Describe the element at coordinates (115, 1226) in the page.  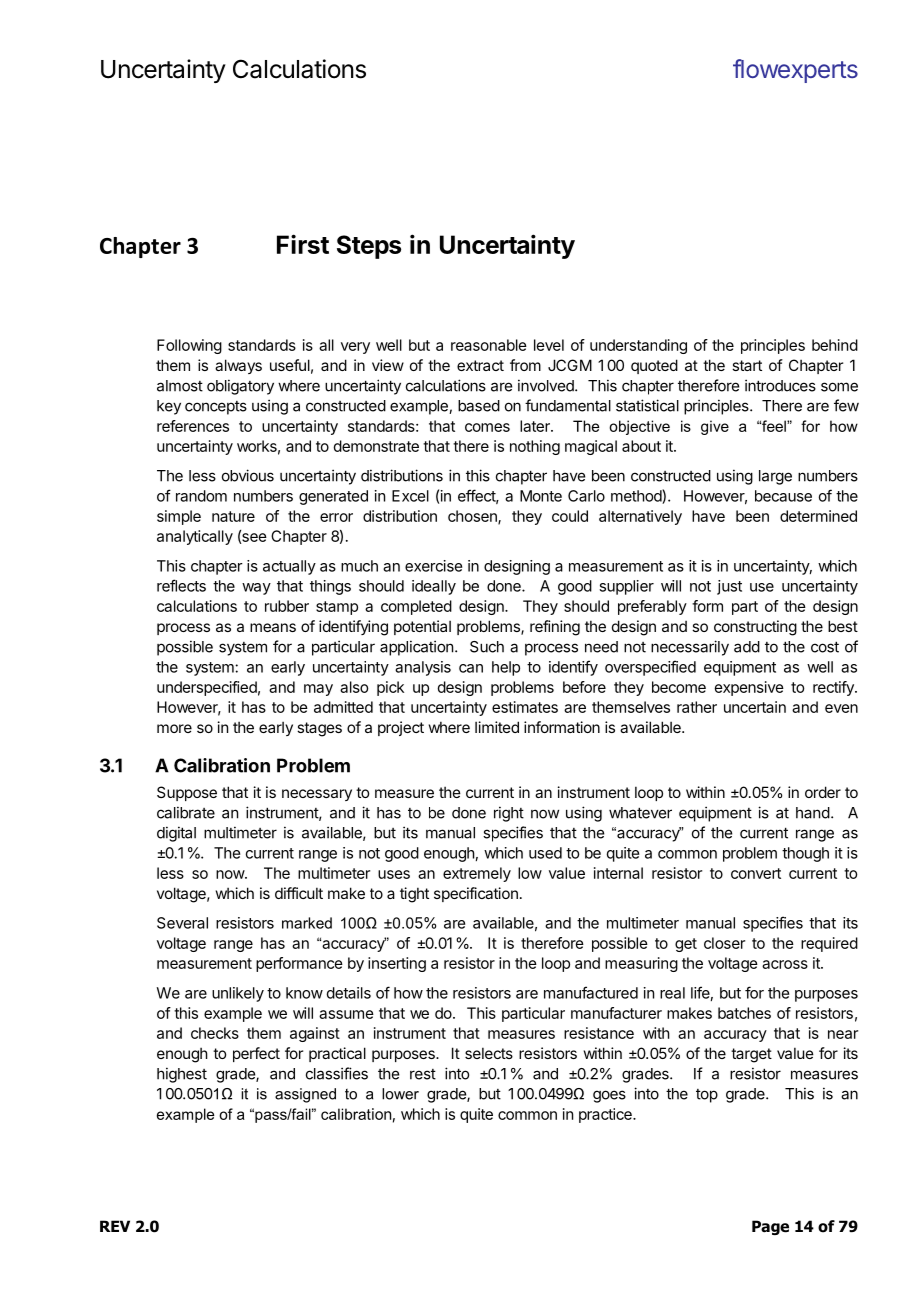
I see `REV` at that location.
